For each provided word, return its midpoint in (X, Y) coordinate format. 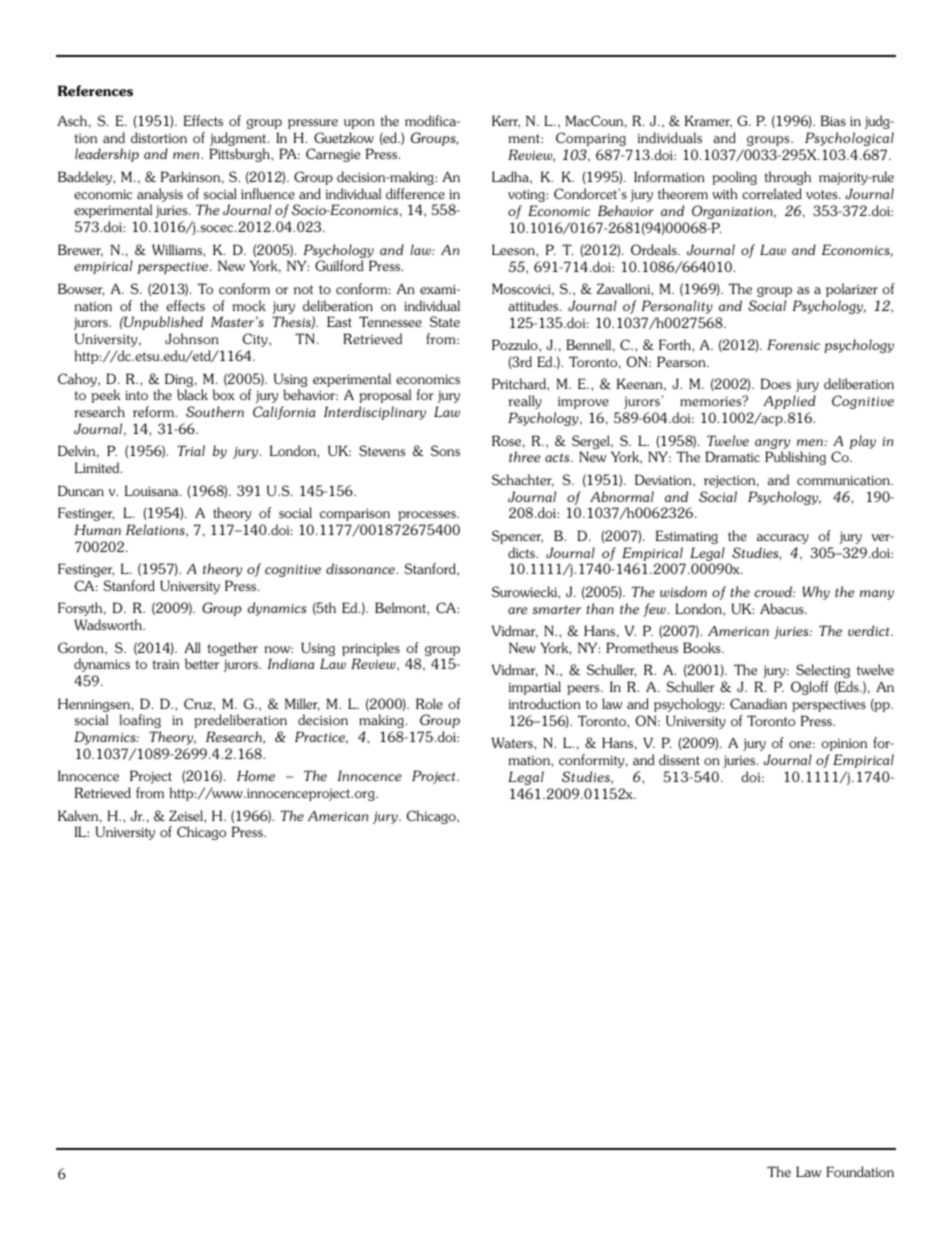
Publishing (795, 458)
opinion (844, 745)
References (95, 90)
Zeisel (187, 815)
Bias (833, 120)
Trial (191, 450)
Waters (513, 742)
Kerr (506, 121)
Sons (445, 450)
